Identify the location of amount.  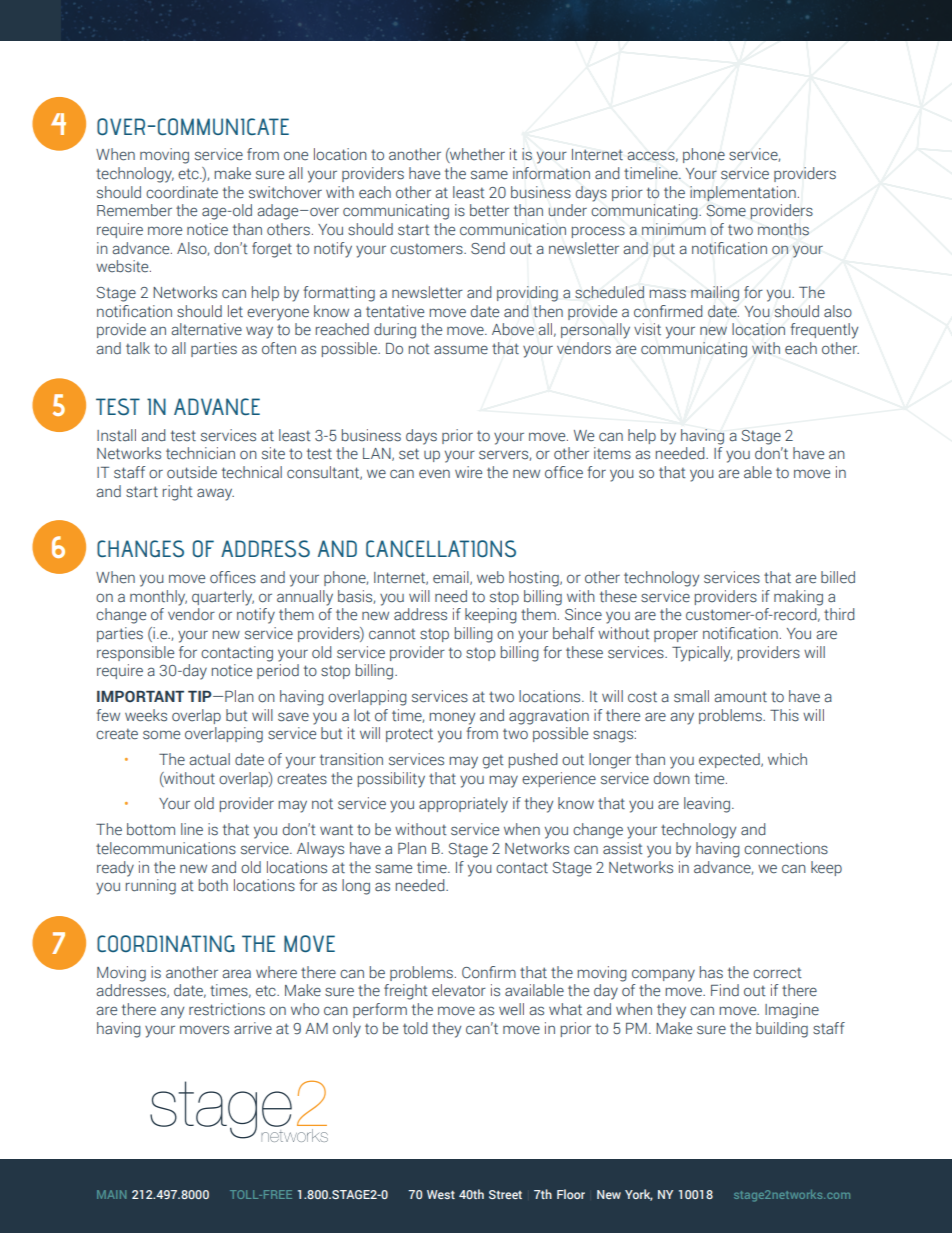
(741, 697).
